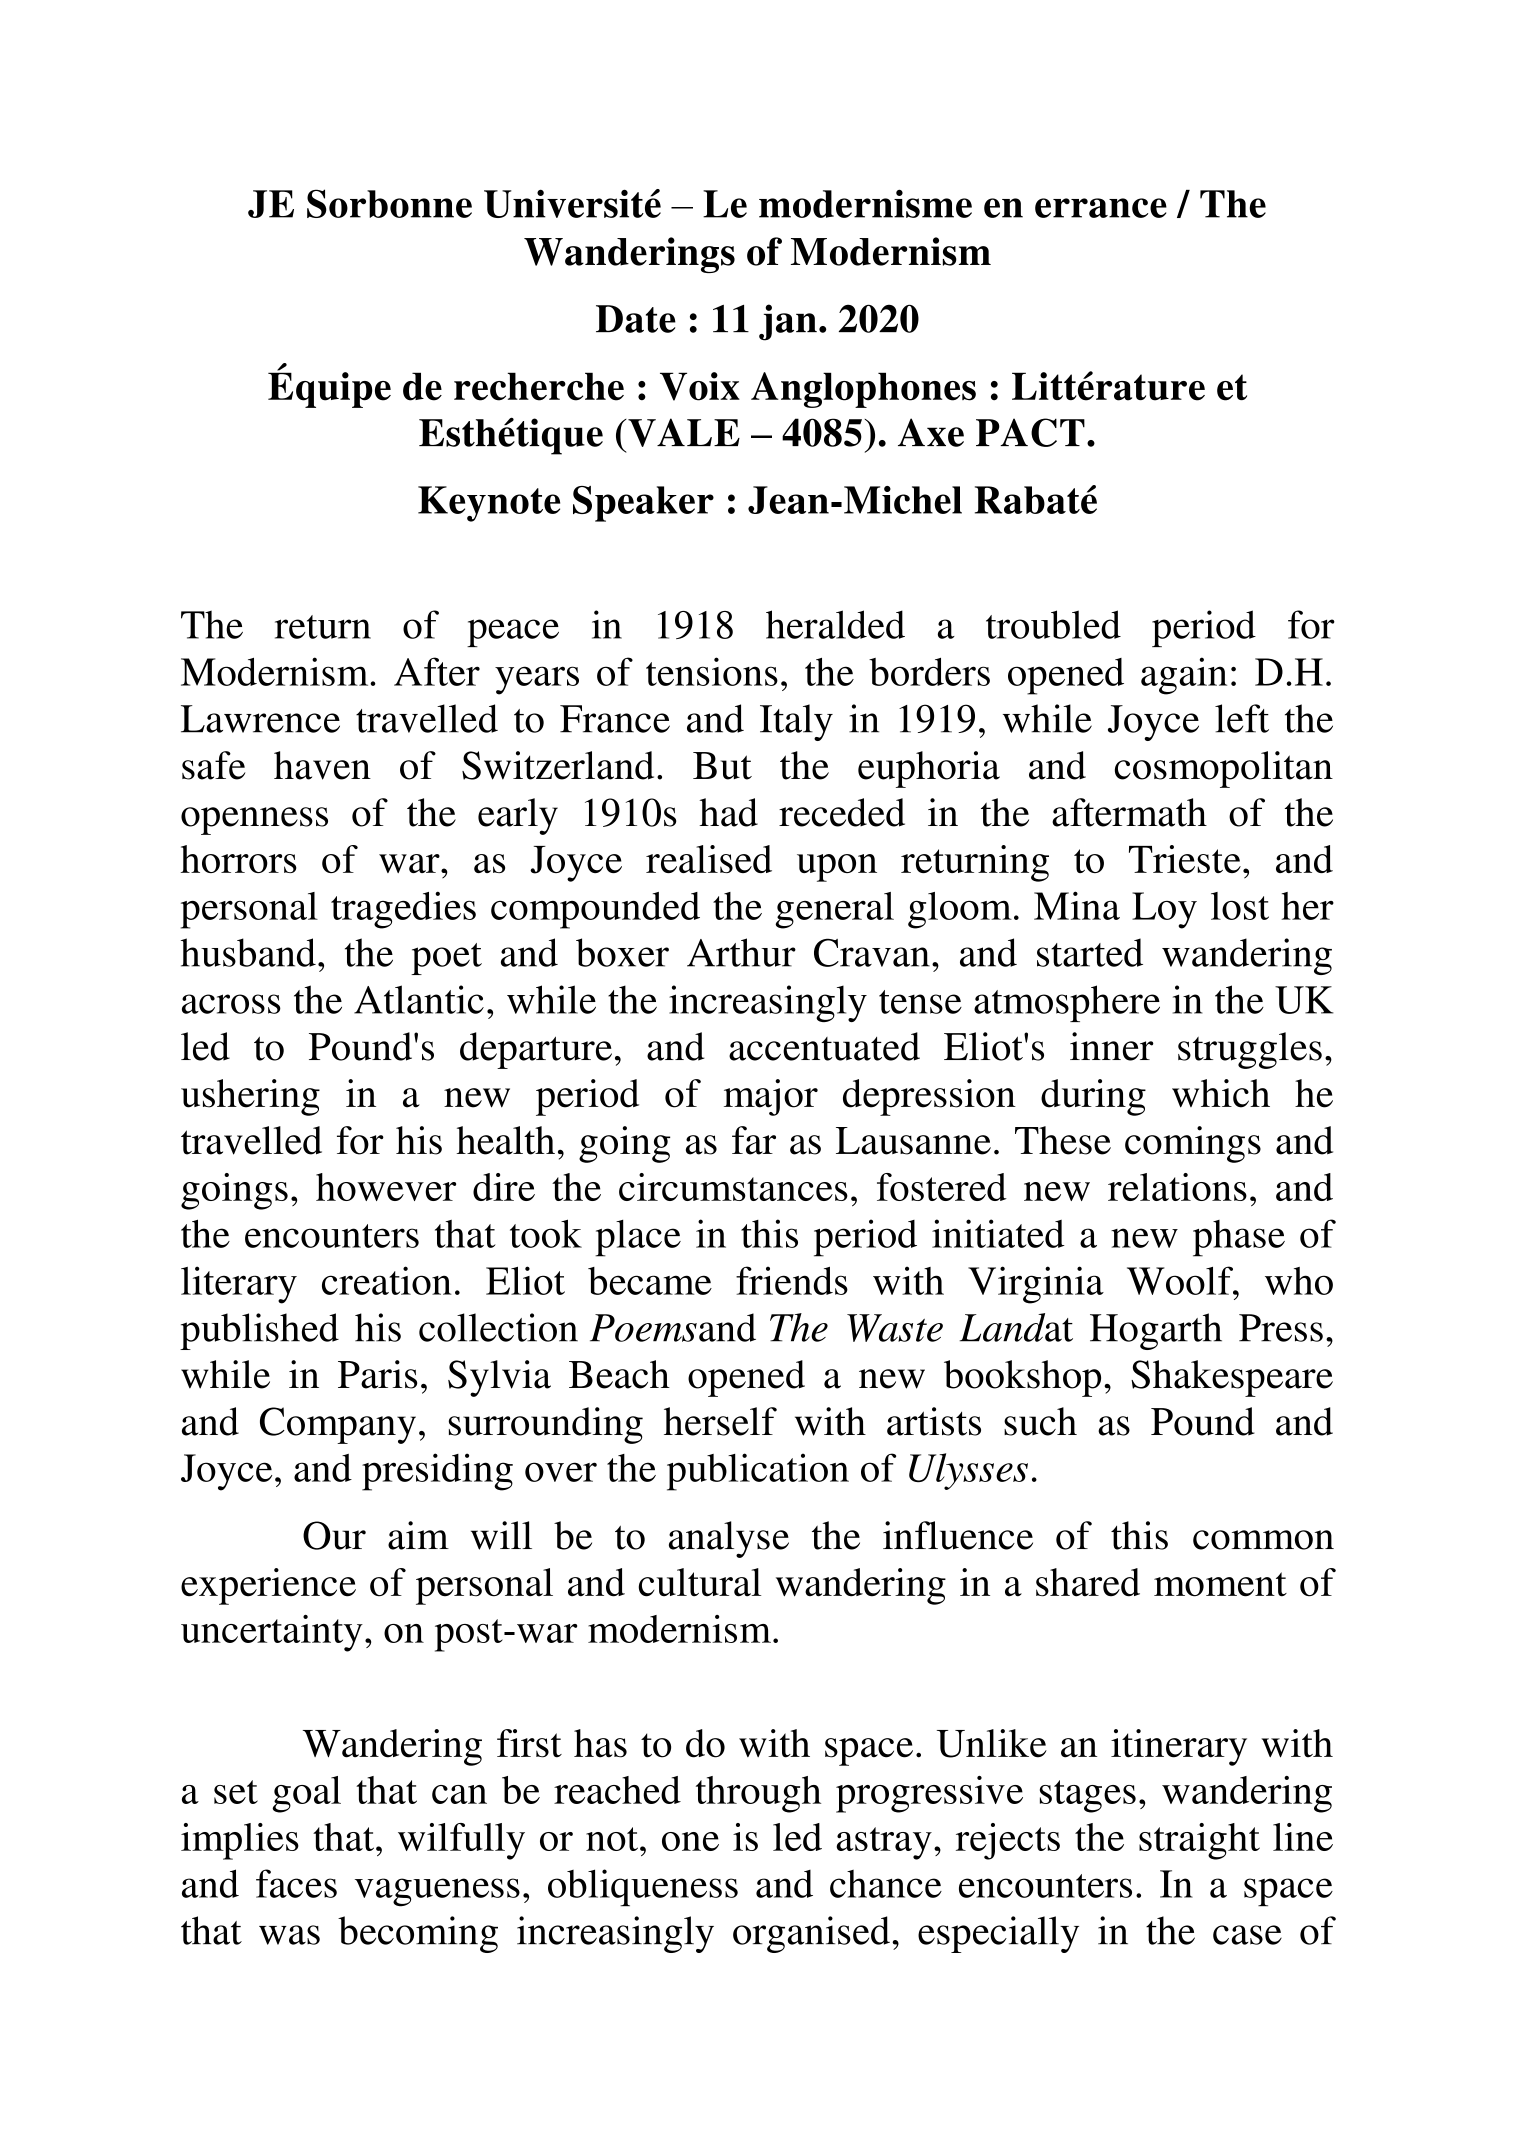 The image size is (1515, 2144). What do you see at coordinates (754, 1140) in the document?
I see `far` at bounding box center [754, 1140].
